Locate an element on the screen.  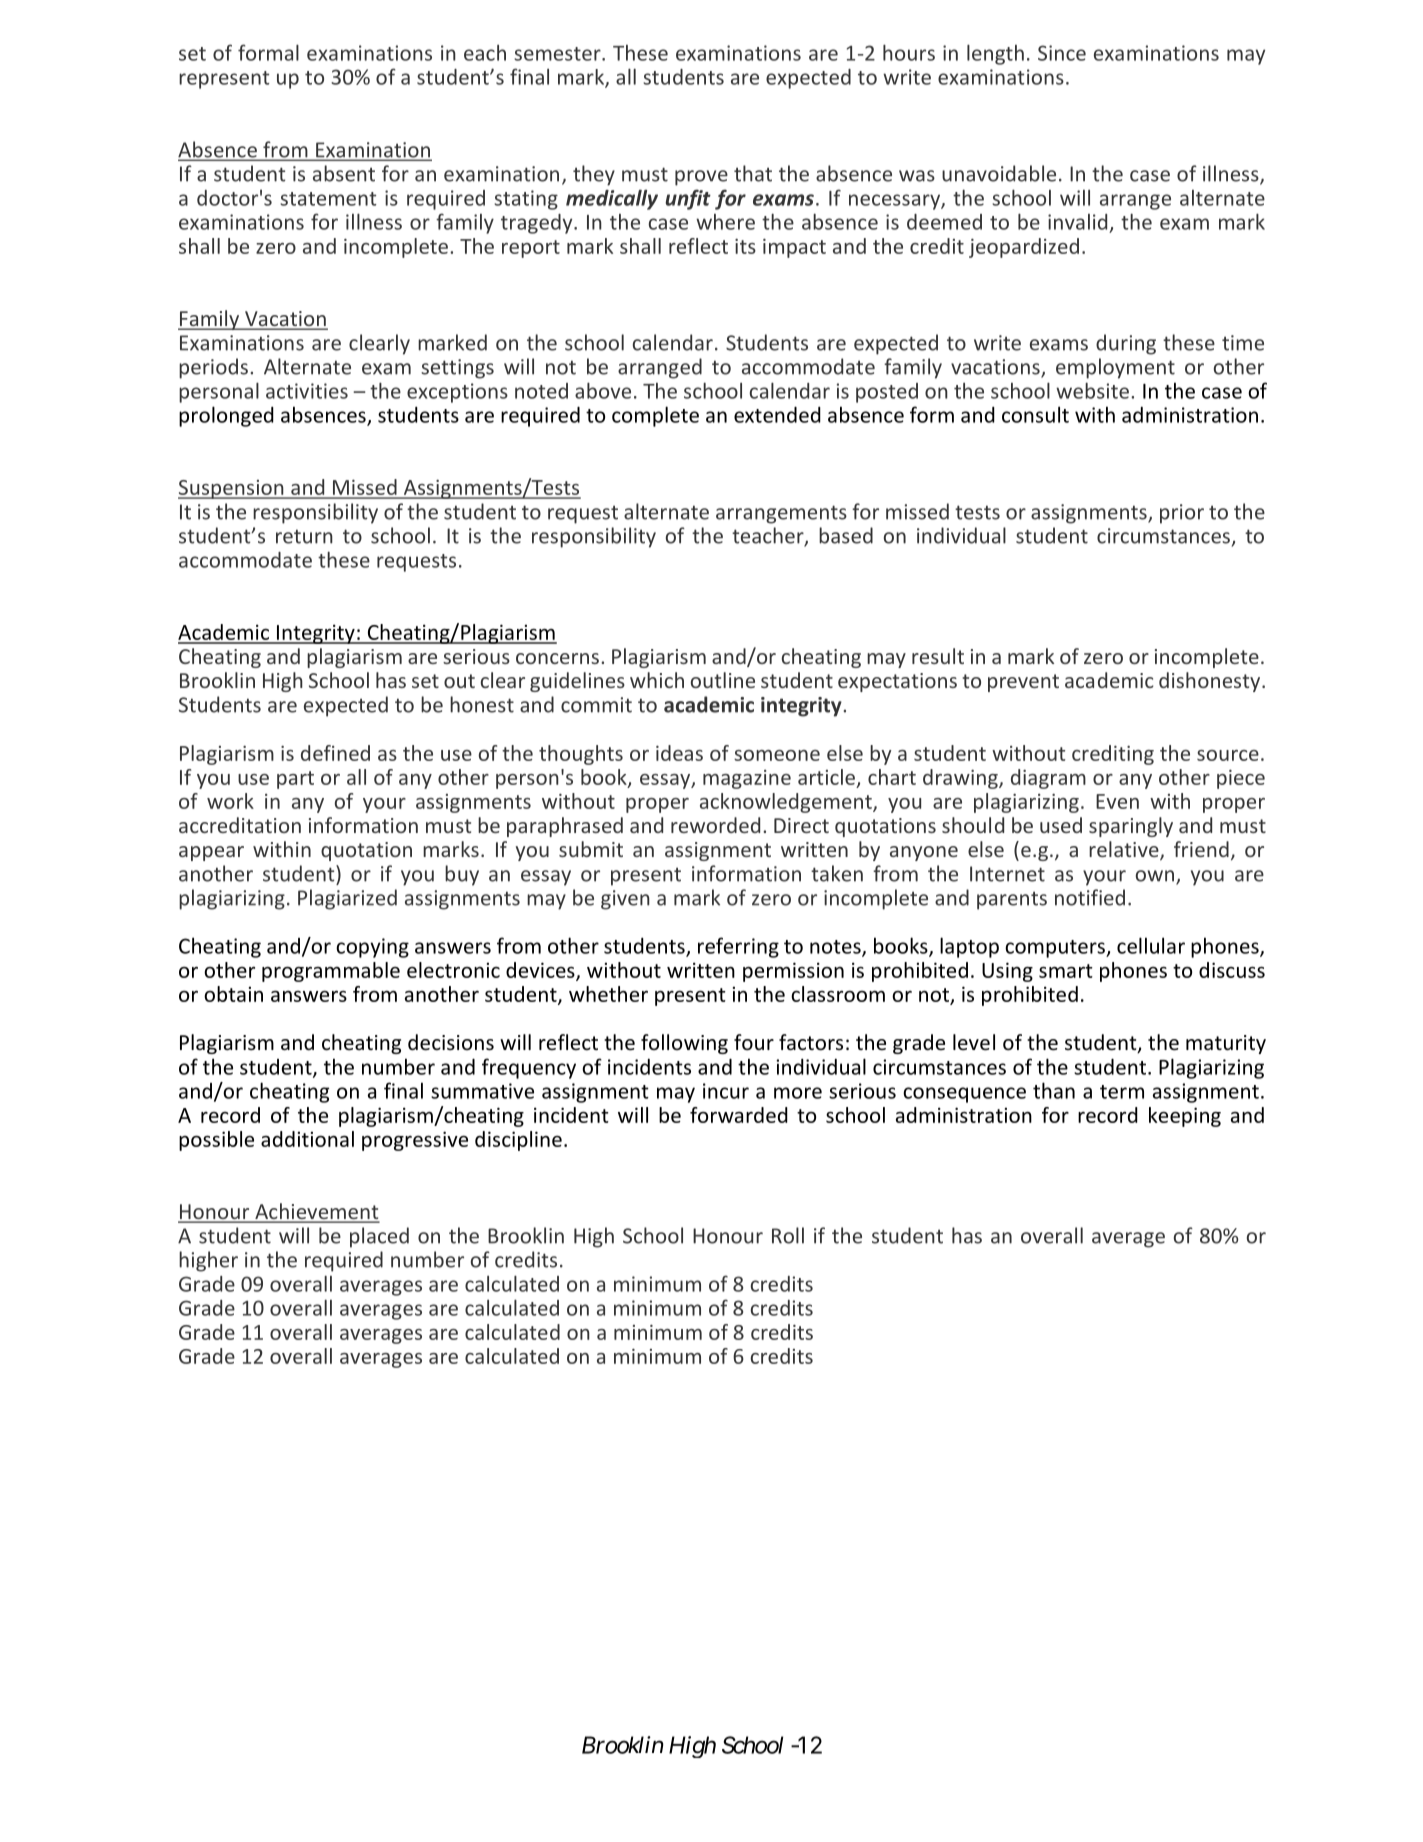
Roll is located at coordinates (788, 1235).
